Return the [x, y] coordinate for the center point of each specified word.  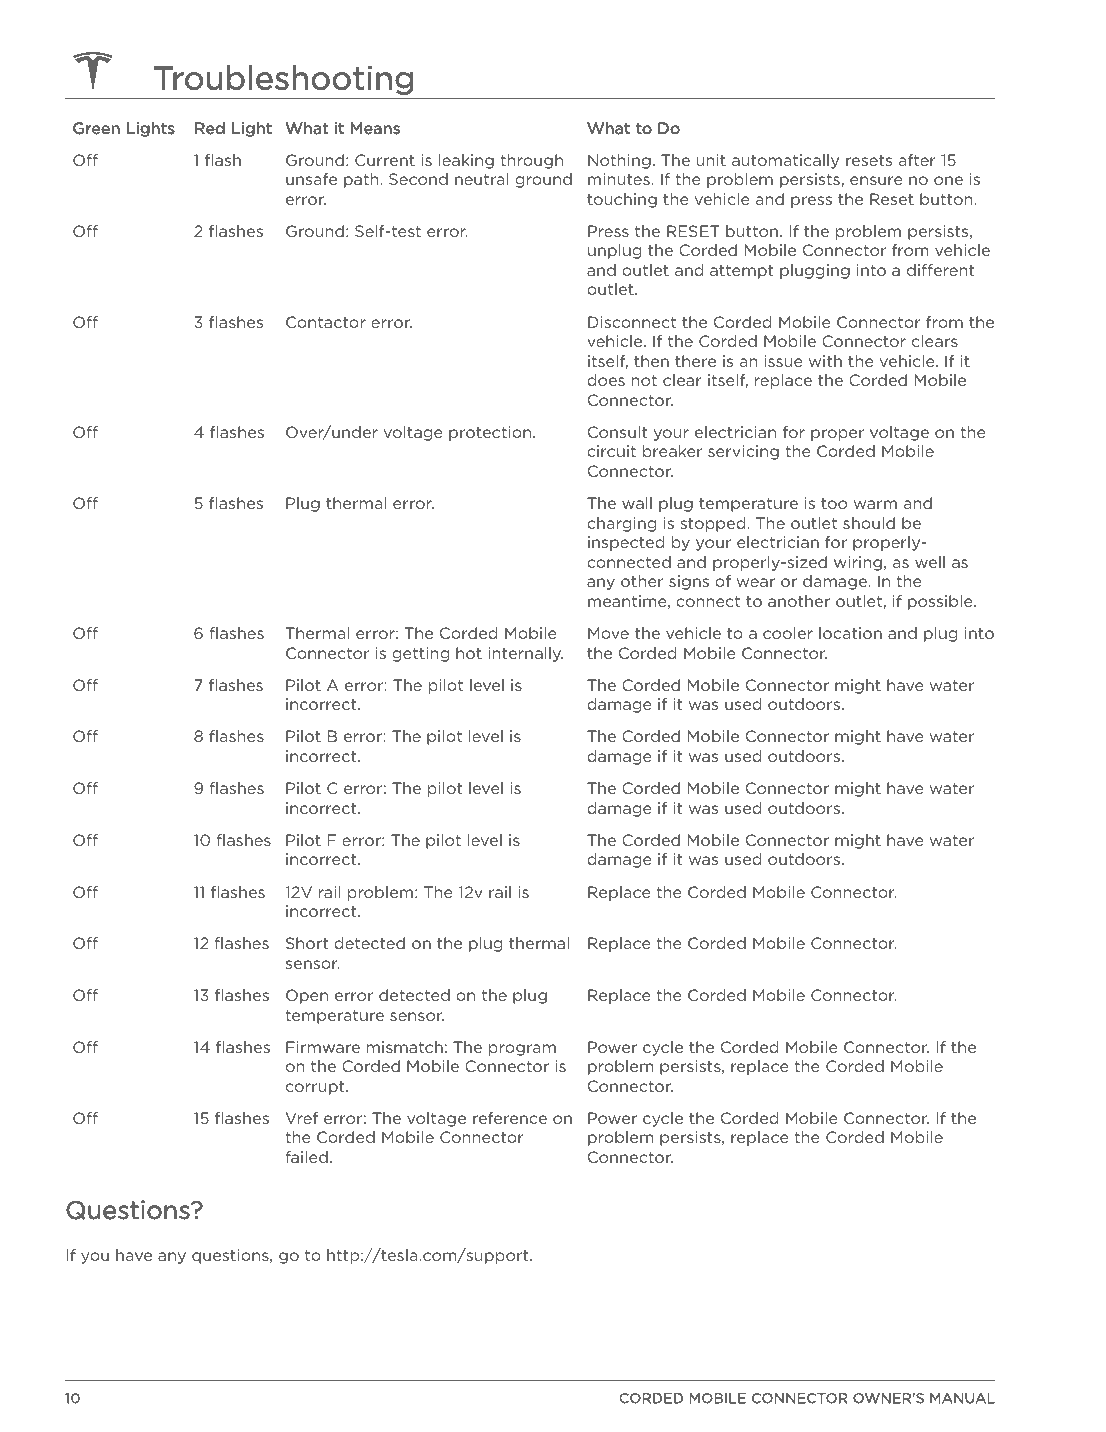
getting [420, 654]
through [531, 161]
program [522, 1050]
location [850, 633]
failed [307, 1157]
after [917, 160]
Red [210, 128]
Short [307, 943]
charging [621, 524]
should [869, 523]
